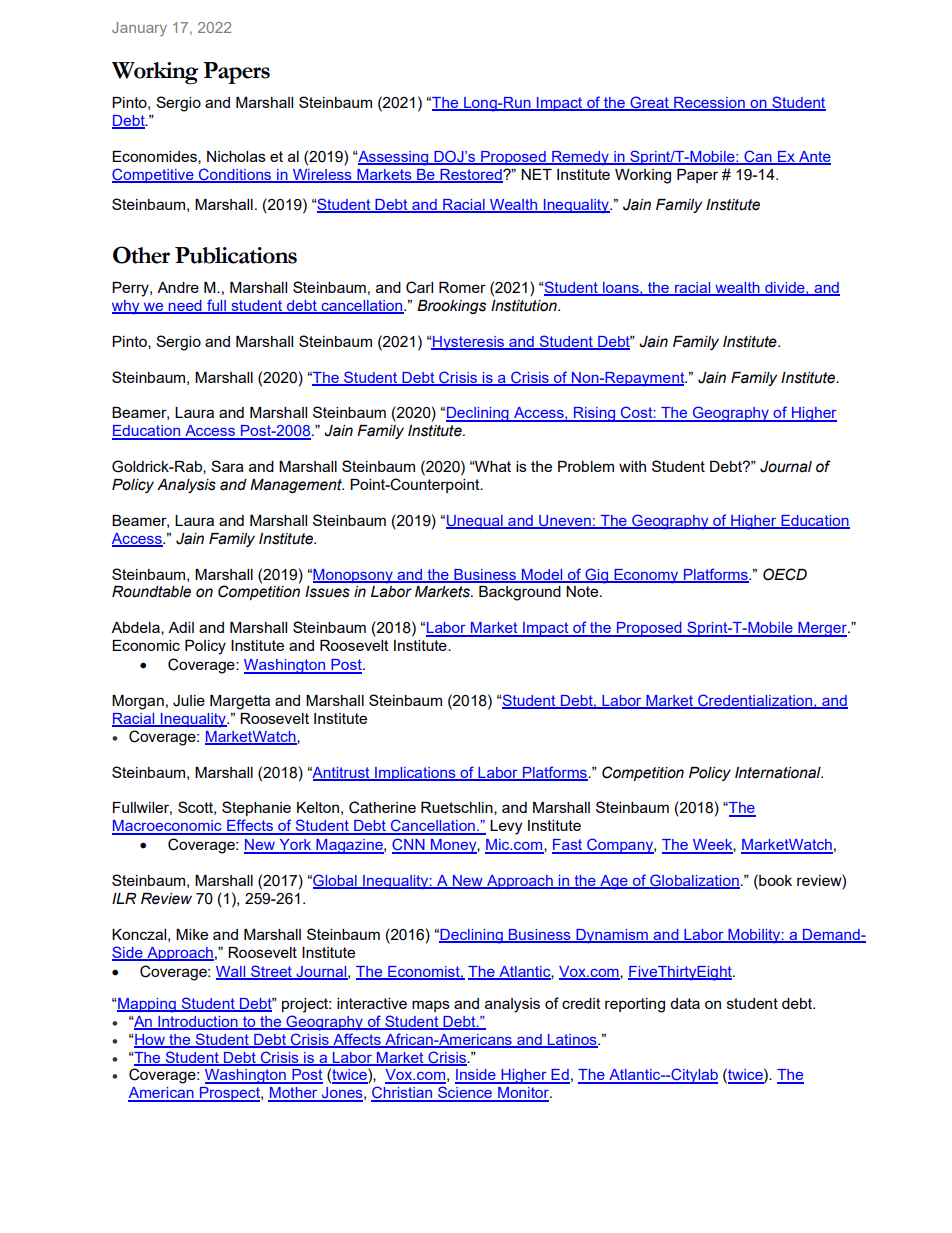 This screenshot has width=952, height=1233. Describe the element at coordinates (785, 574) in the screenshot. I see `OECD` at that location.
